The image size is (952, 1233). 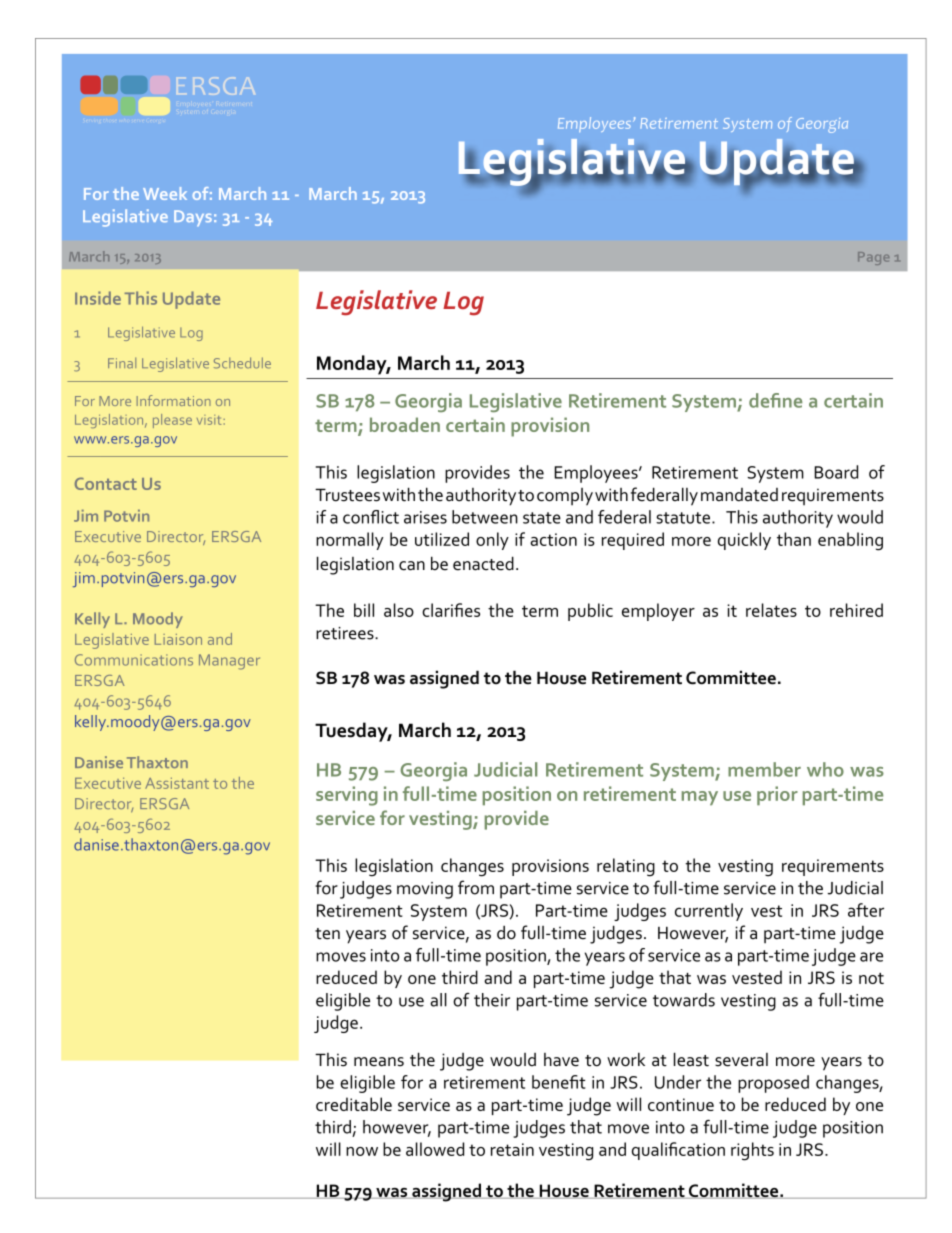 I want to click on rights, so click(x=752, y=1151).
